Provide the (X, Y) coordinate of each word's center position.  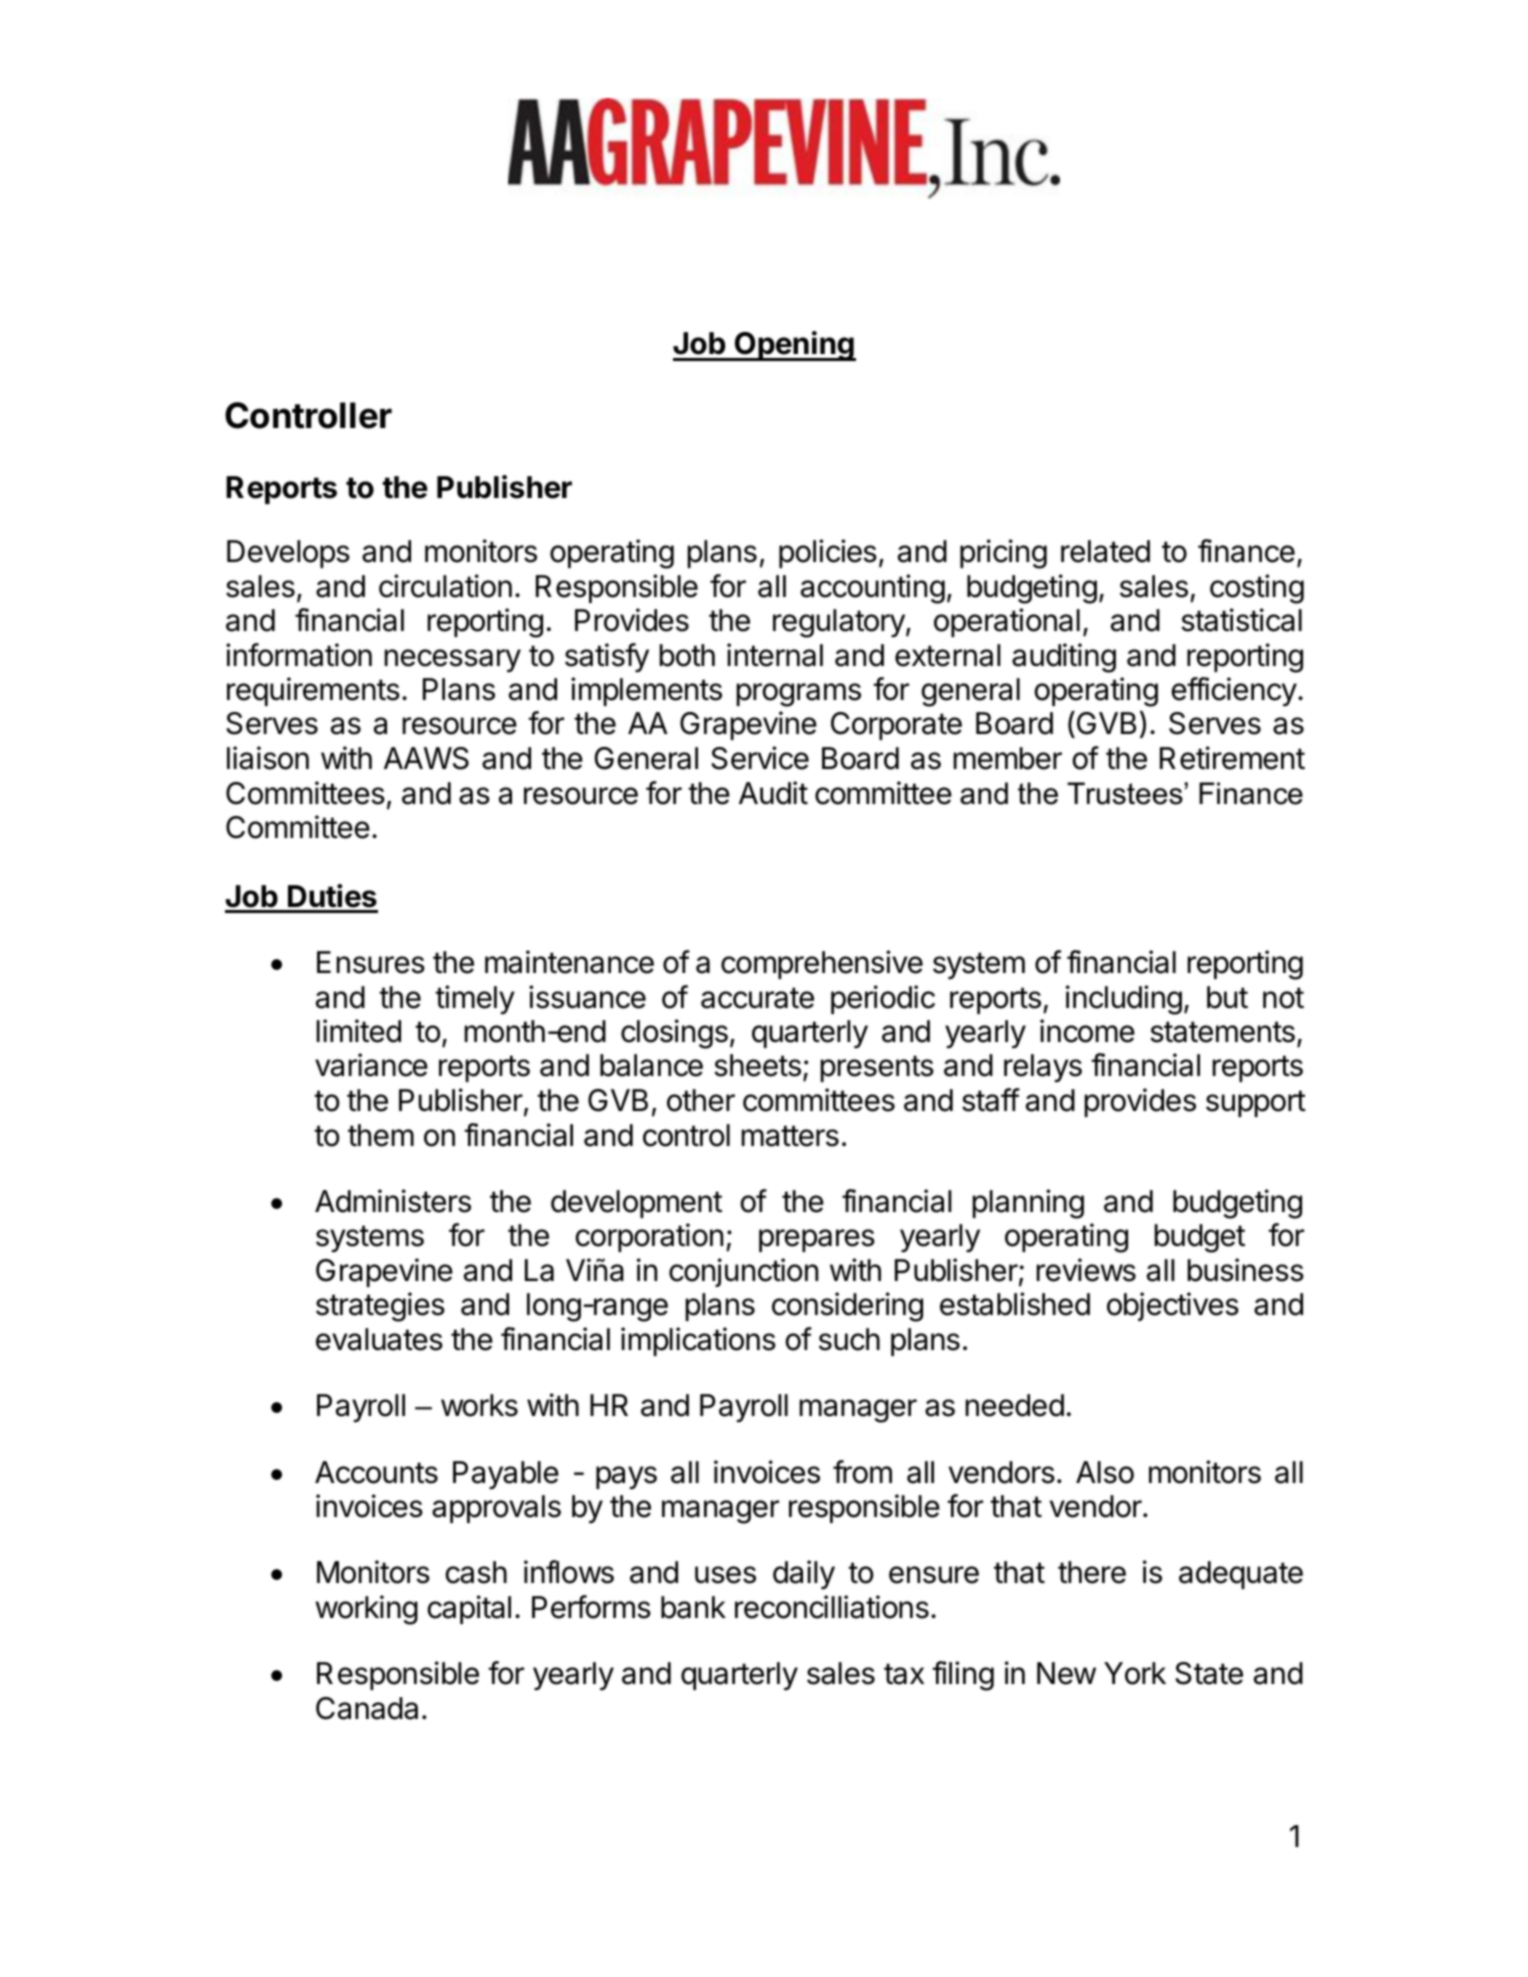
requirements (313, 691)
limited (359, 1031)
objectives (1173, 1306)
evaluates (379, 1339)
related (1105, 551)
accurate (757, 998)
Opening (794, 346)
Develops (288, 554)
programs (799, 695)
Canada (367, 1708)
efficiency (1234, 692)
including (1124, 1000)
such (849, 1339)
